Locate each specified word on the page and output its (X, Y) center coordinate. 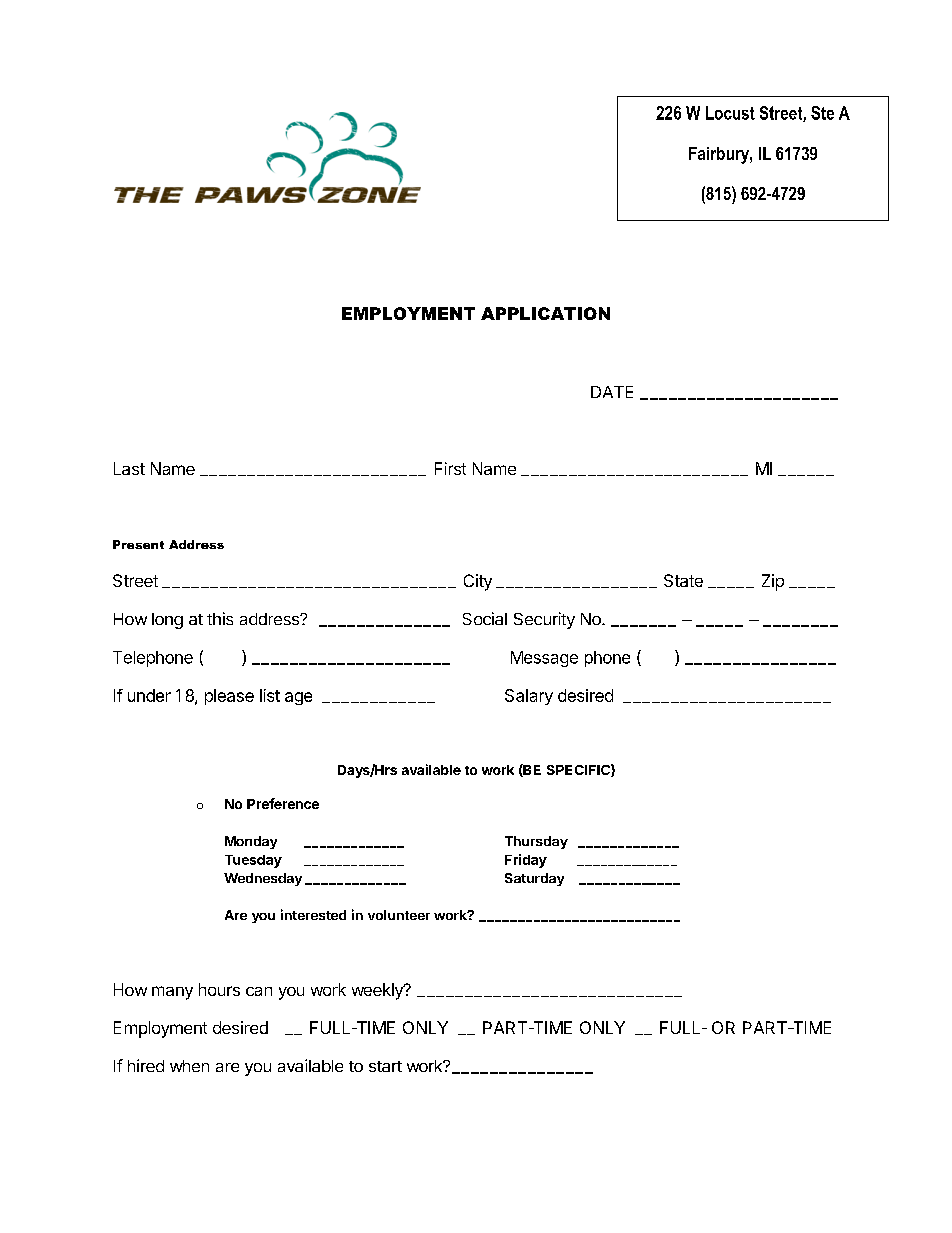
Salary (529, 697)
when (189, 1066)
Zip (773, 582)
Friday (526, 861)
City (478, 582)
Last (129, 468)
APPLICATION (545, 313)
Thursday (536, 842)
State (683, 580)
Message (544, 659)
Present (138, 544)
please (229, 697)
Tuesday (253, 861)
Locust (730, 113)
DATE (612, 392)
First (450, 468)
